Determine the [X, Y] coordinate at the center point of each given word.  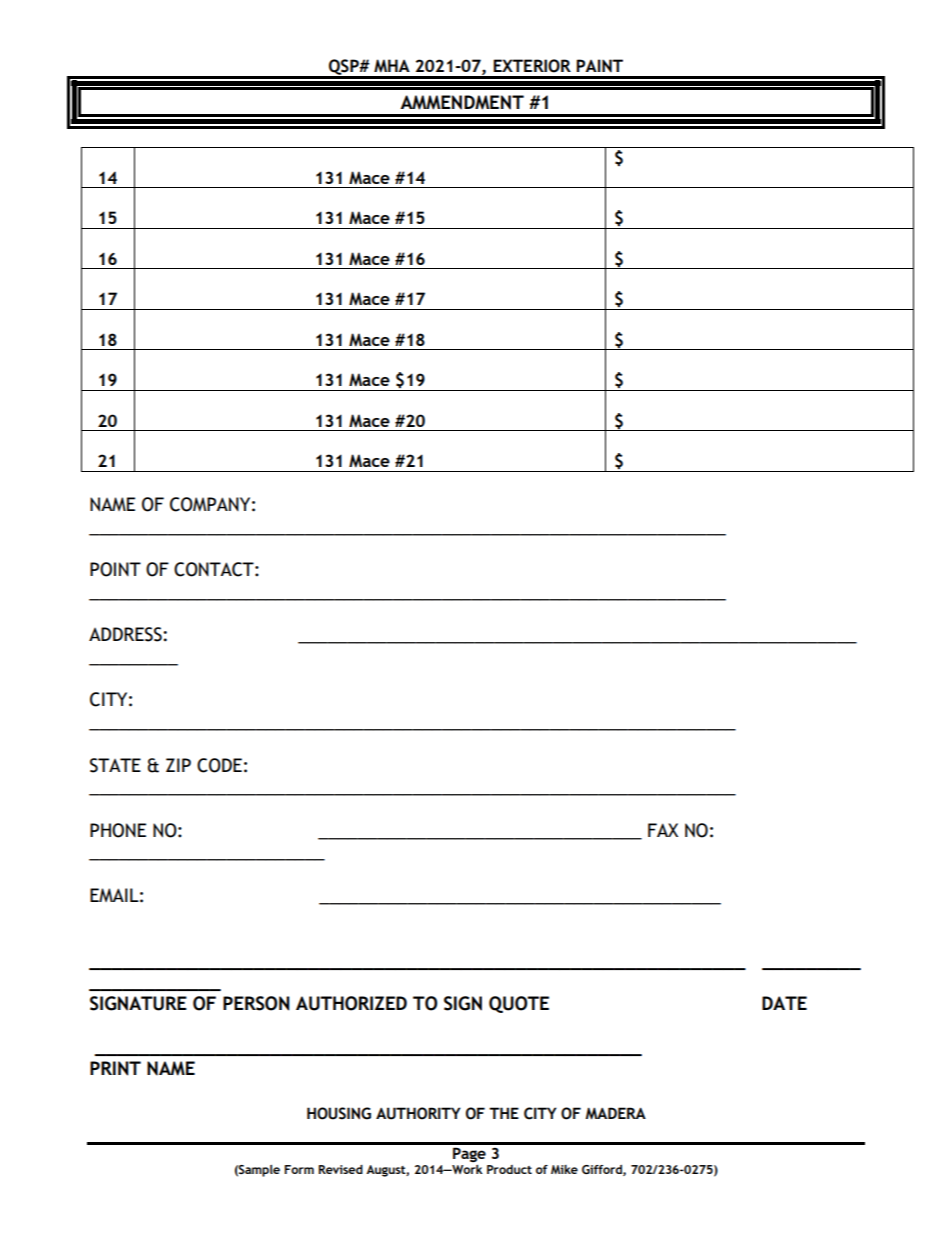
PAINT [599, 65]
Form [299, 1169]
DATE [784, 1003]
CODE [219, 765]
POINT [115, 569]
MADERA [615, 1113]
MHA [392, 65]
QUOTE [519, 1004]
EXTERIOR [532, 66]
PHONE [118, 830]
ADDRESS [126, 634]
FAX [663, 830]
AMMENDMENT [462, 102]
